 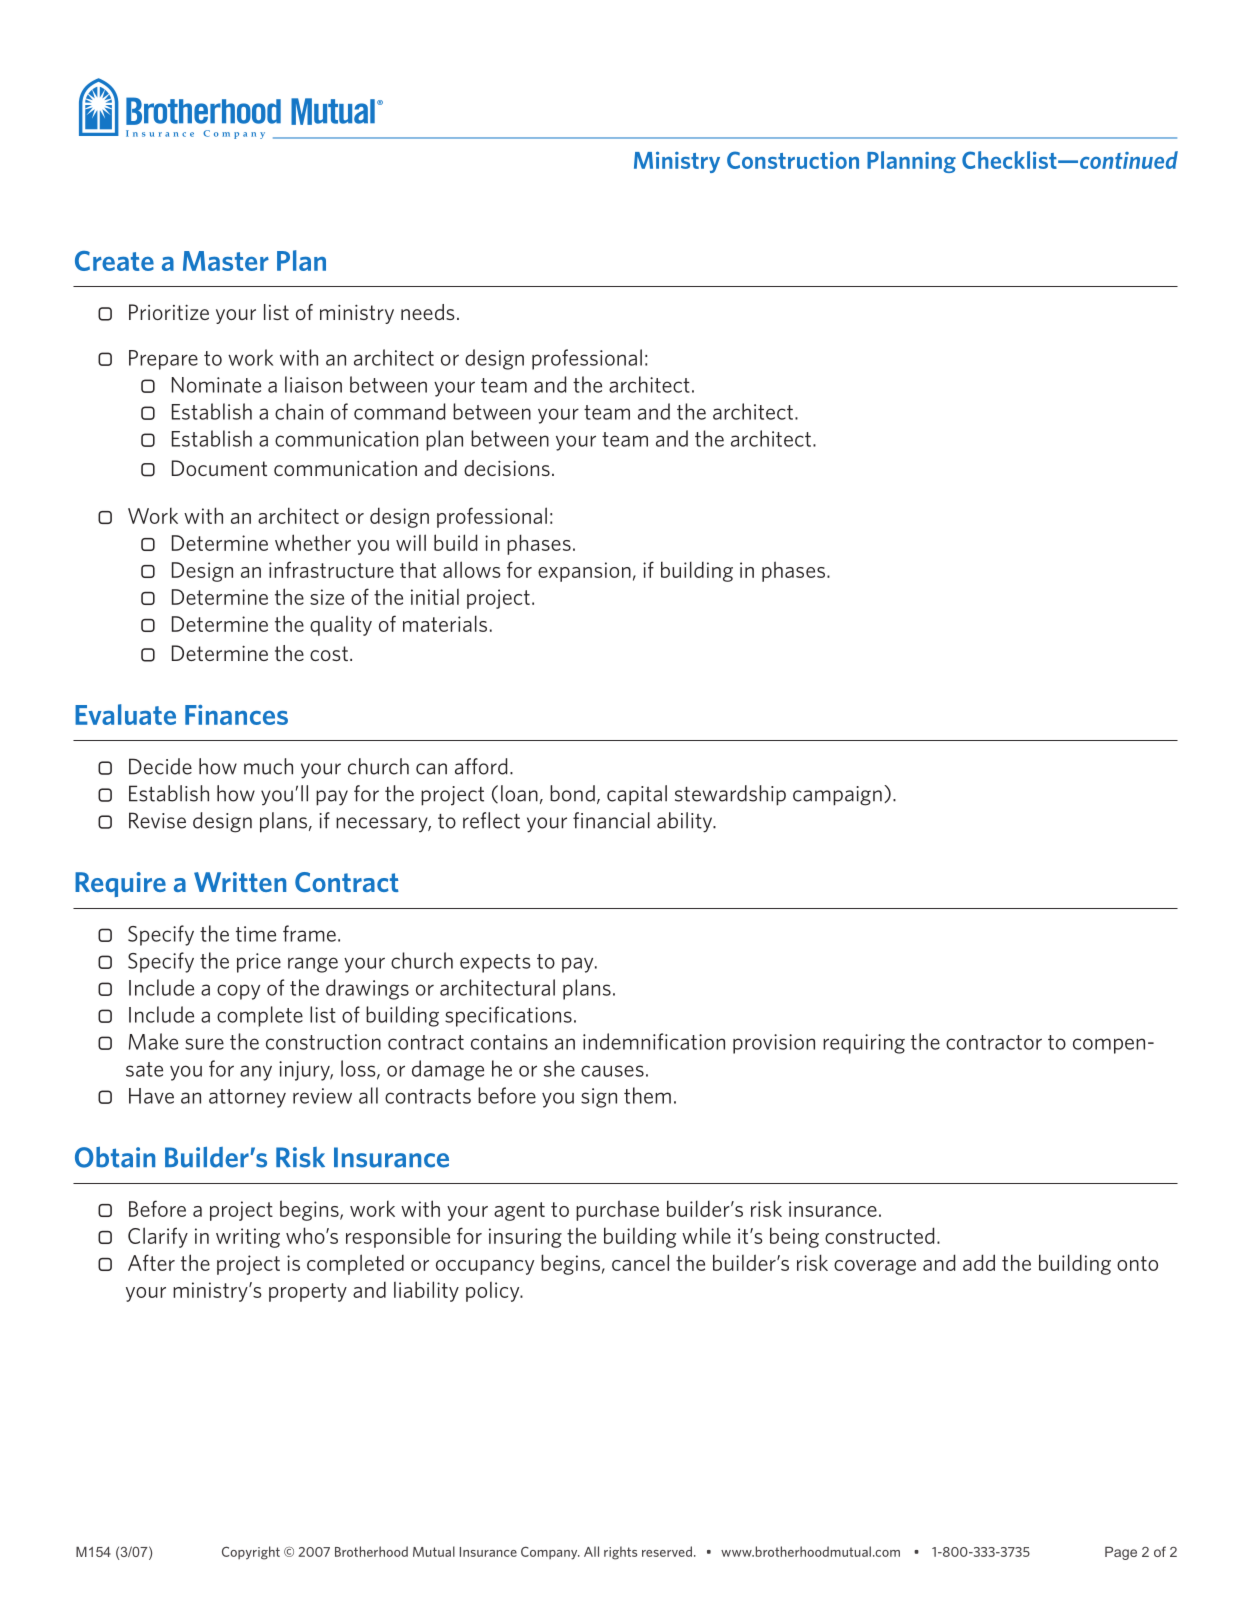 I want to click on Written, so click(x=240, y=882).
